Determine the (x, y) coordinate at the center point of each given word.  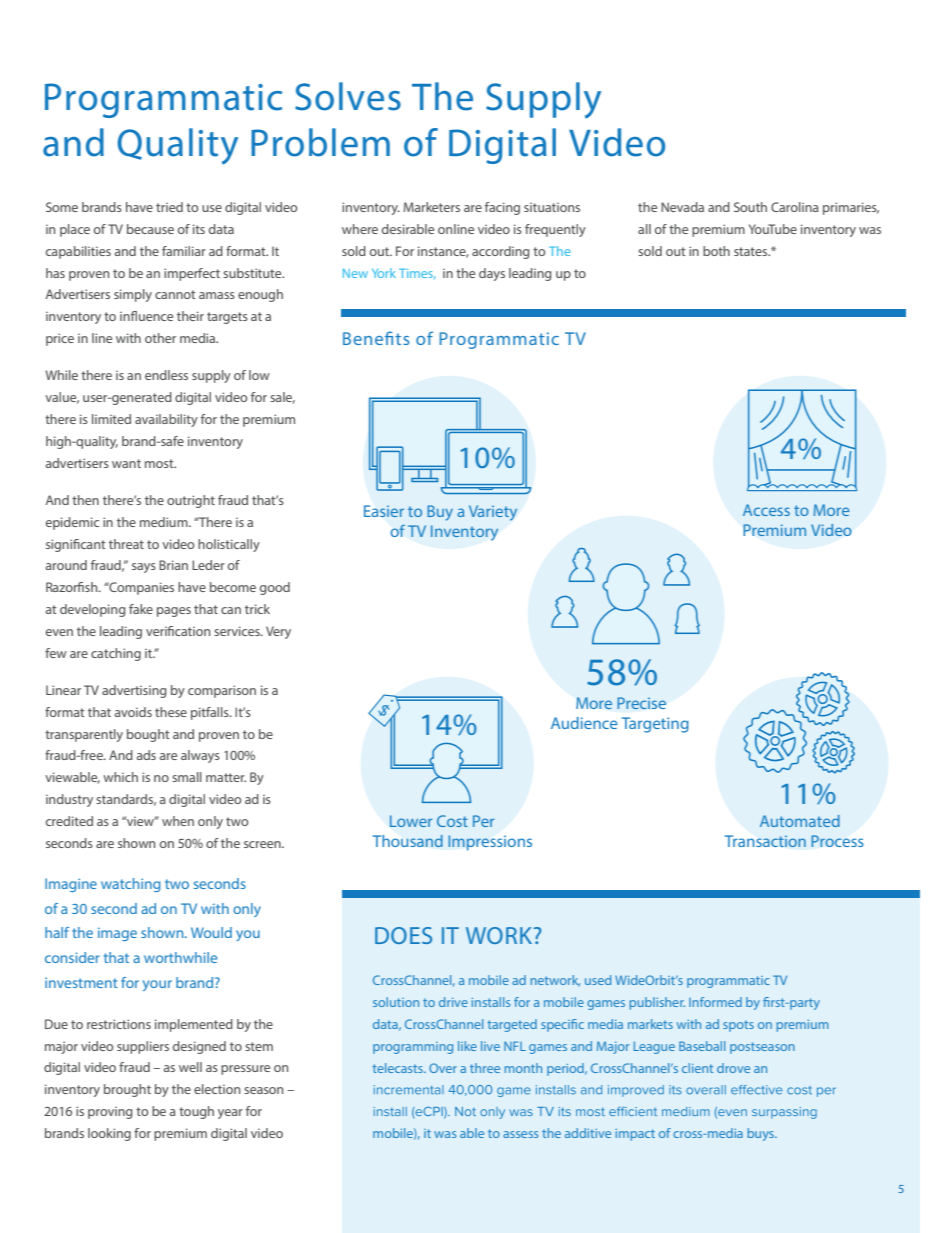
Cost (452, 821)
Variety (493, 513)
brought (127, 1090)
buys (761, 1134)
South (750, 207)
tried (169, 207)
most (160, 463)
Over (443, 1068)
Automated (800, 821)
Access (766, 510)
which (120, 777)
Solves (348, 96)
